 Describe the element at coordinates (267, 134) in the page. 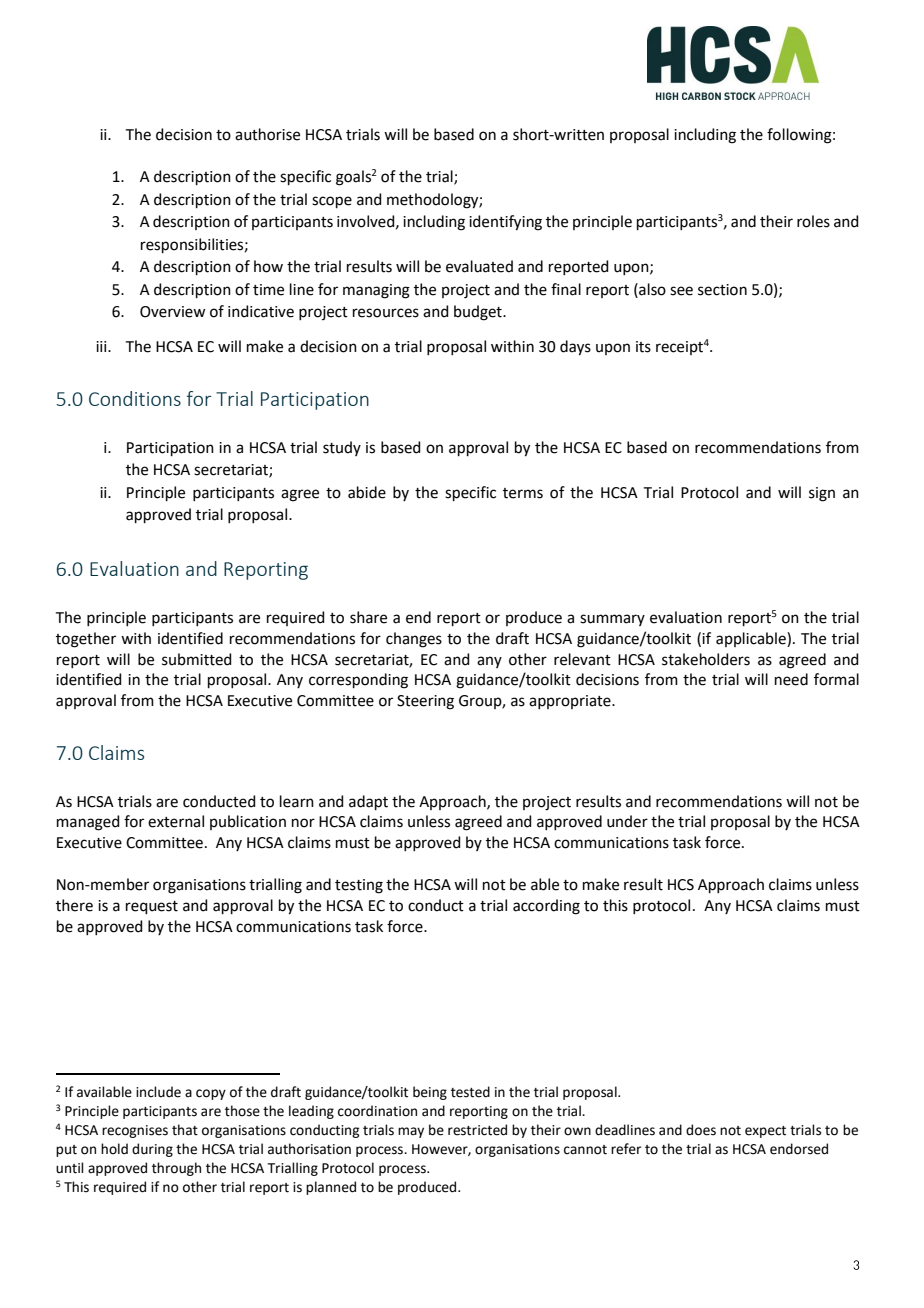

I see `authorise` at that location.
